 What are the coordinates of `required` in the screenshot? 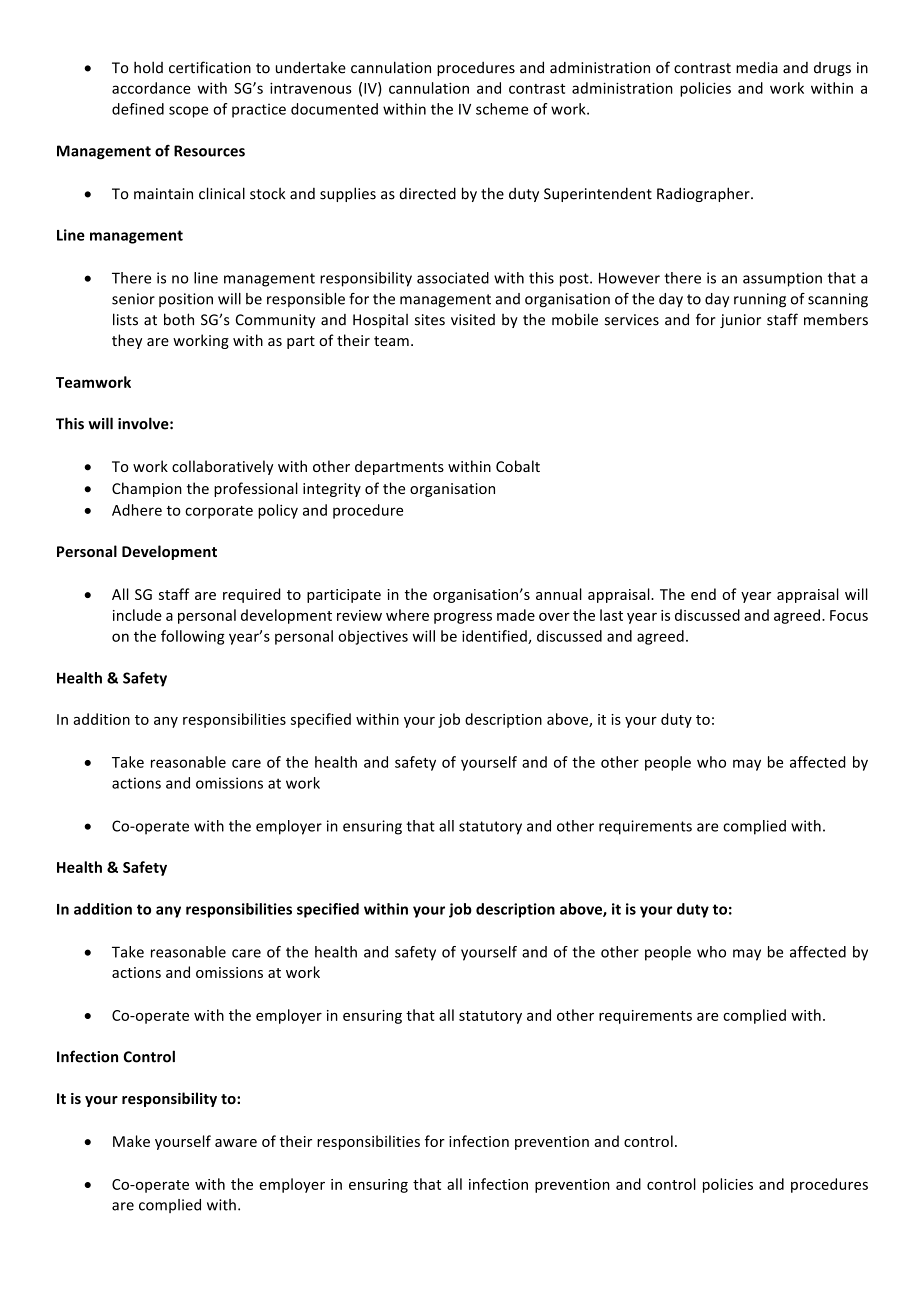 It's located at (252, 595).
